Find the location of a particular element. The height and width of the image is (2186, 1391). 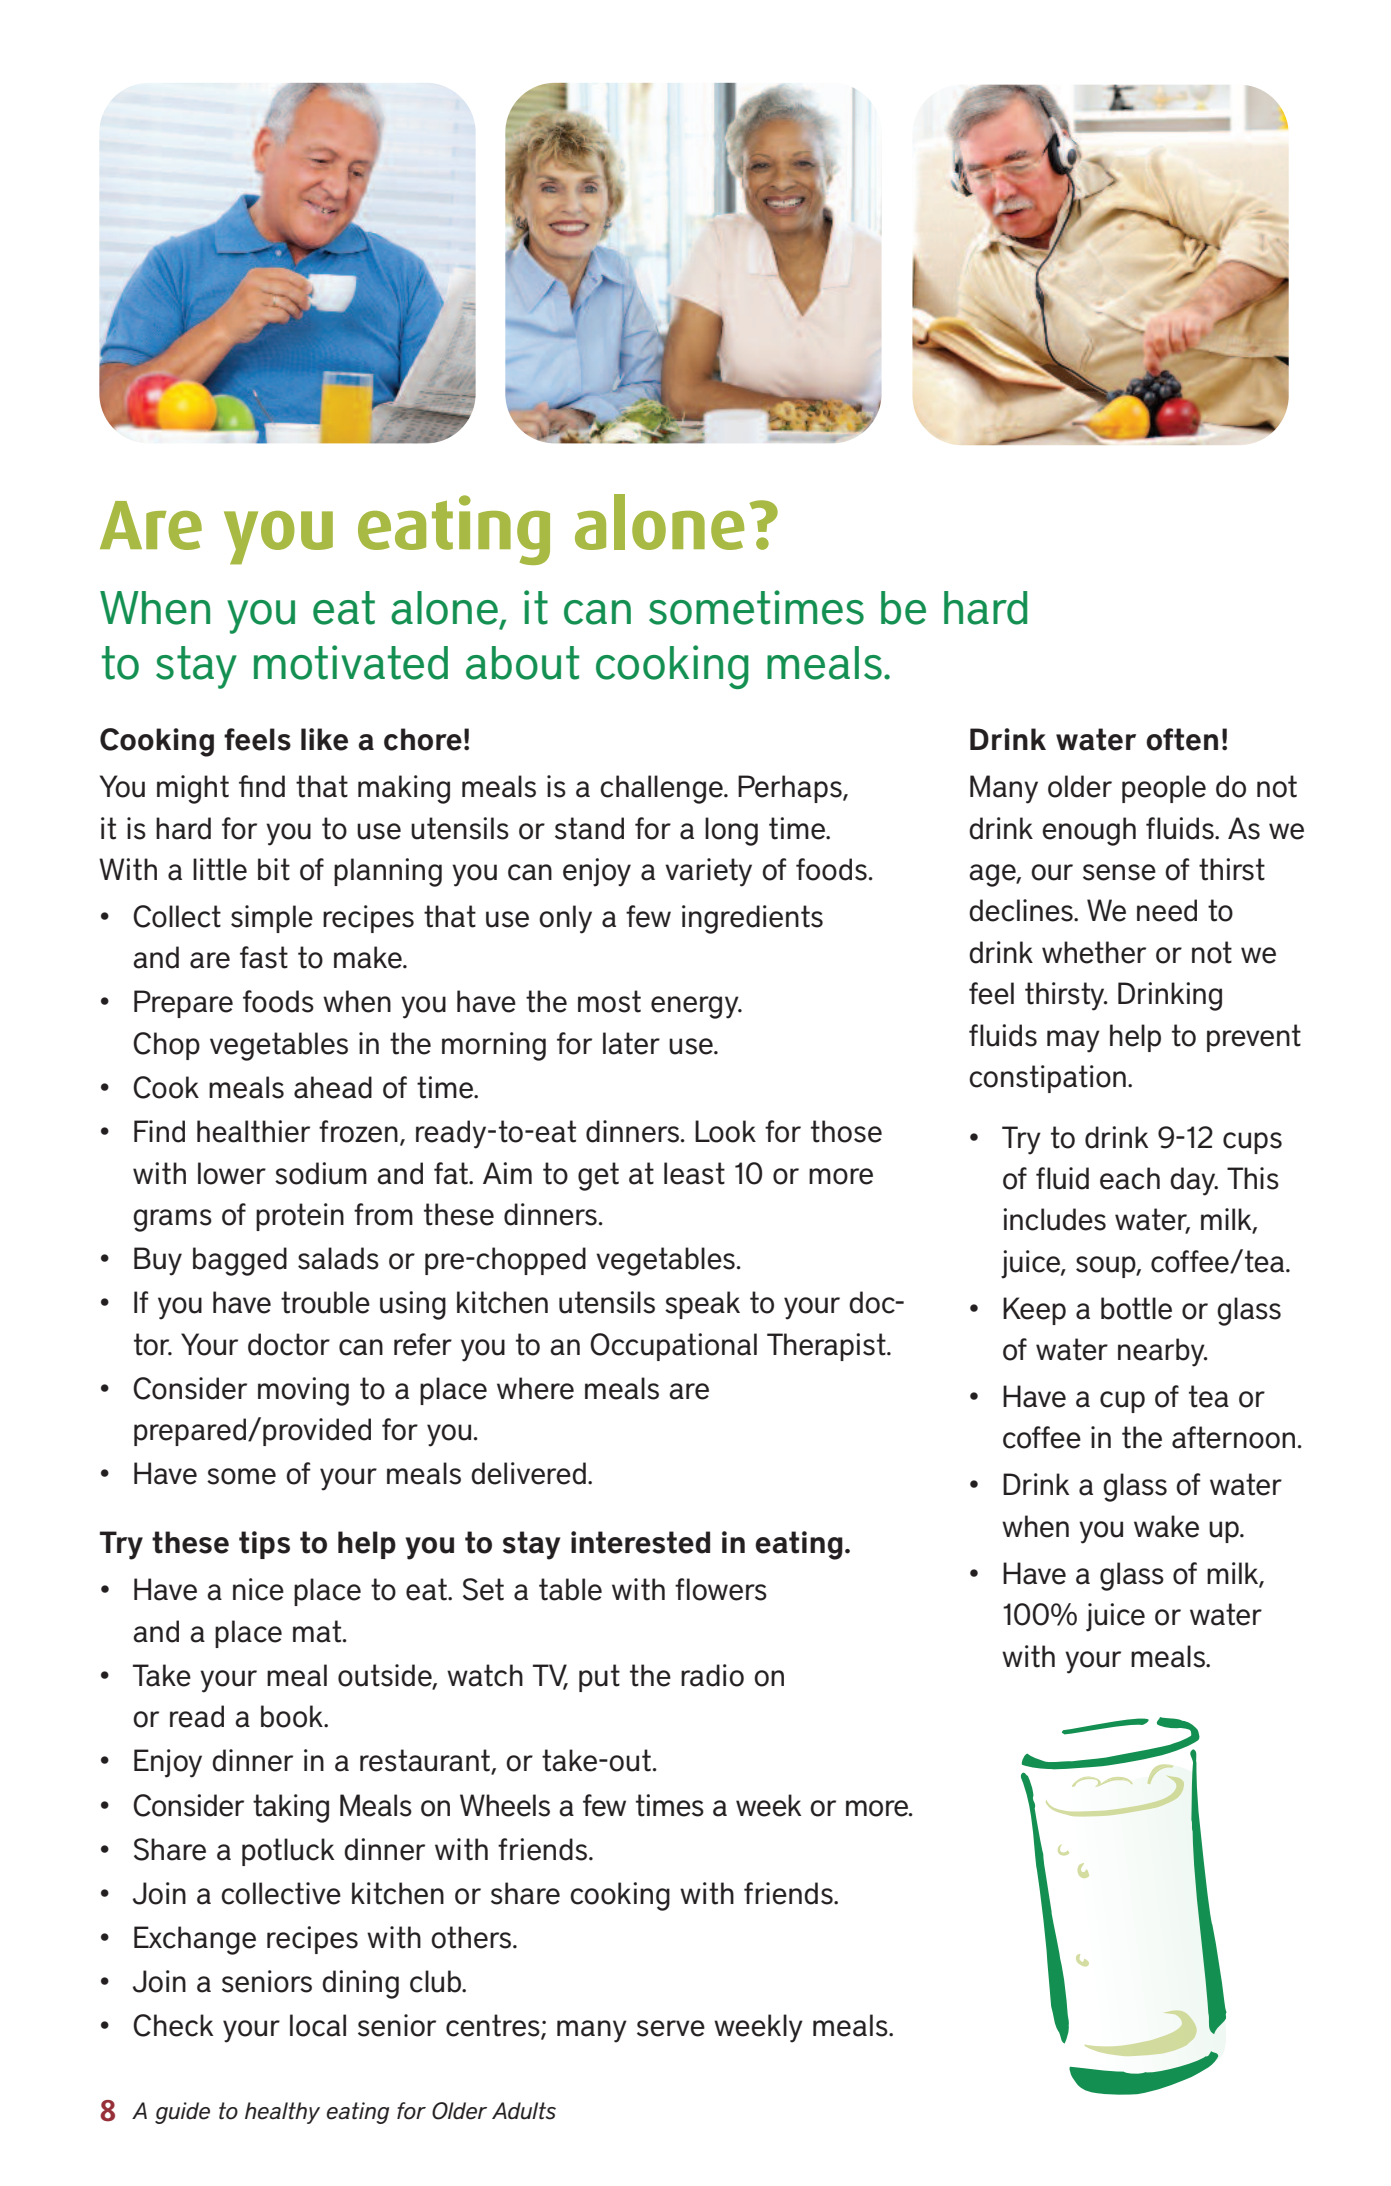

ahead is located at coordinates (333, 1087).
